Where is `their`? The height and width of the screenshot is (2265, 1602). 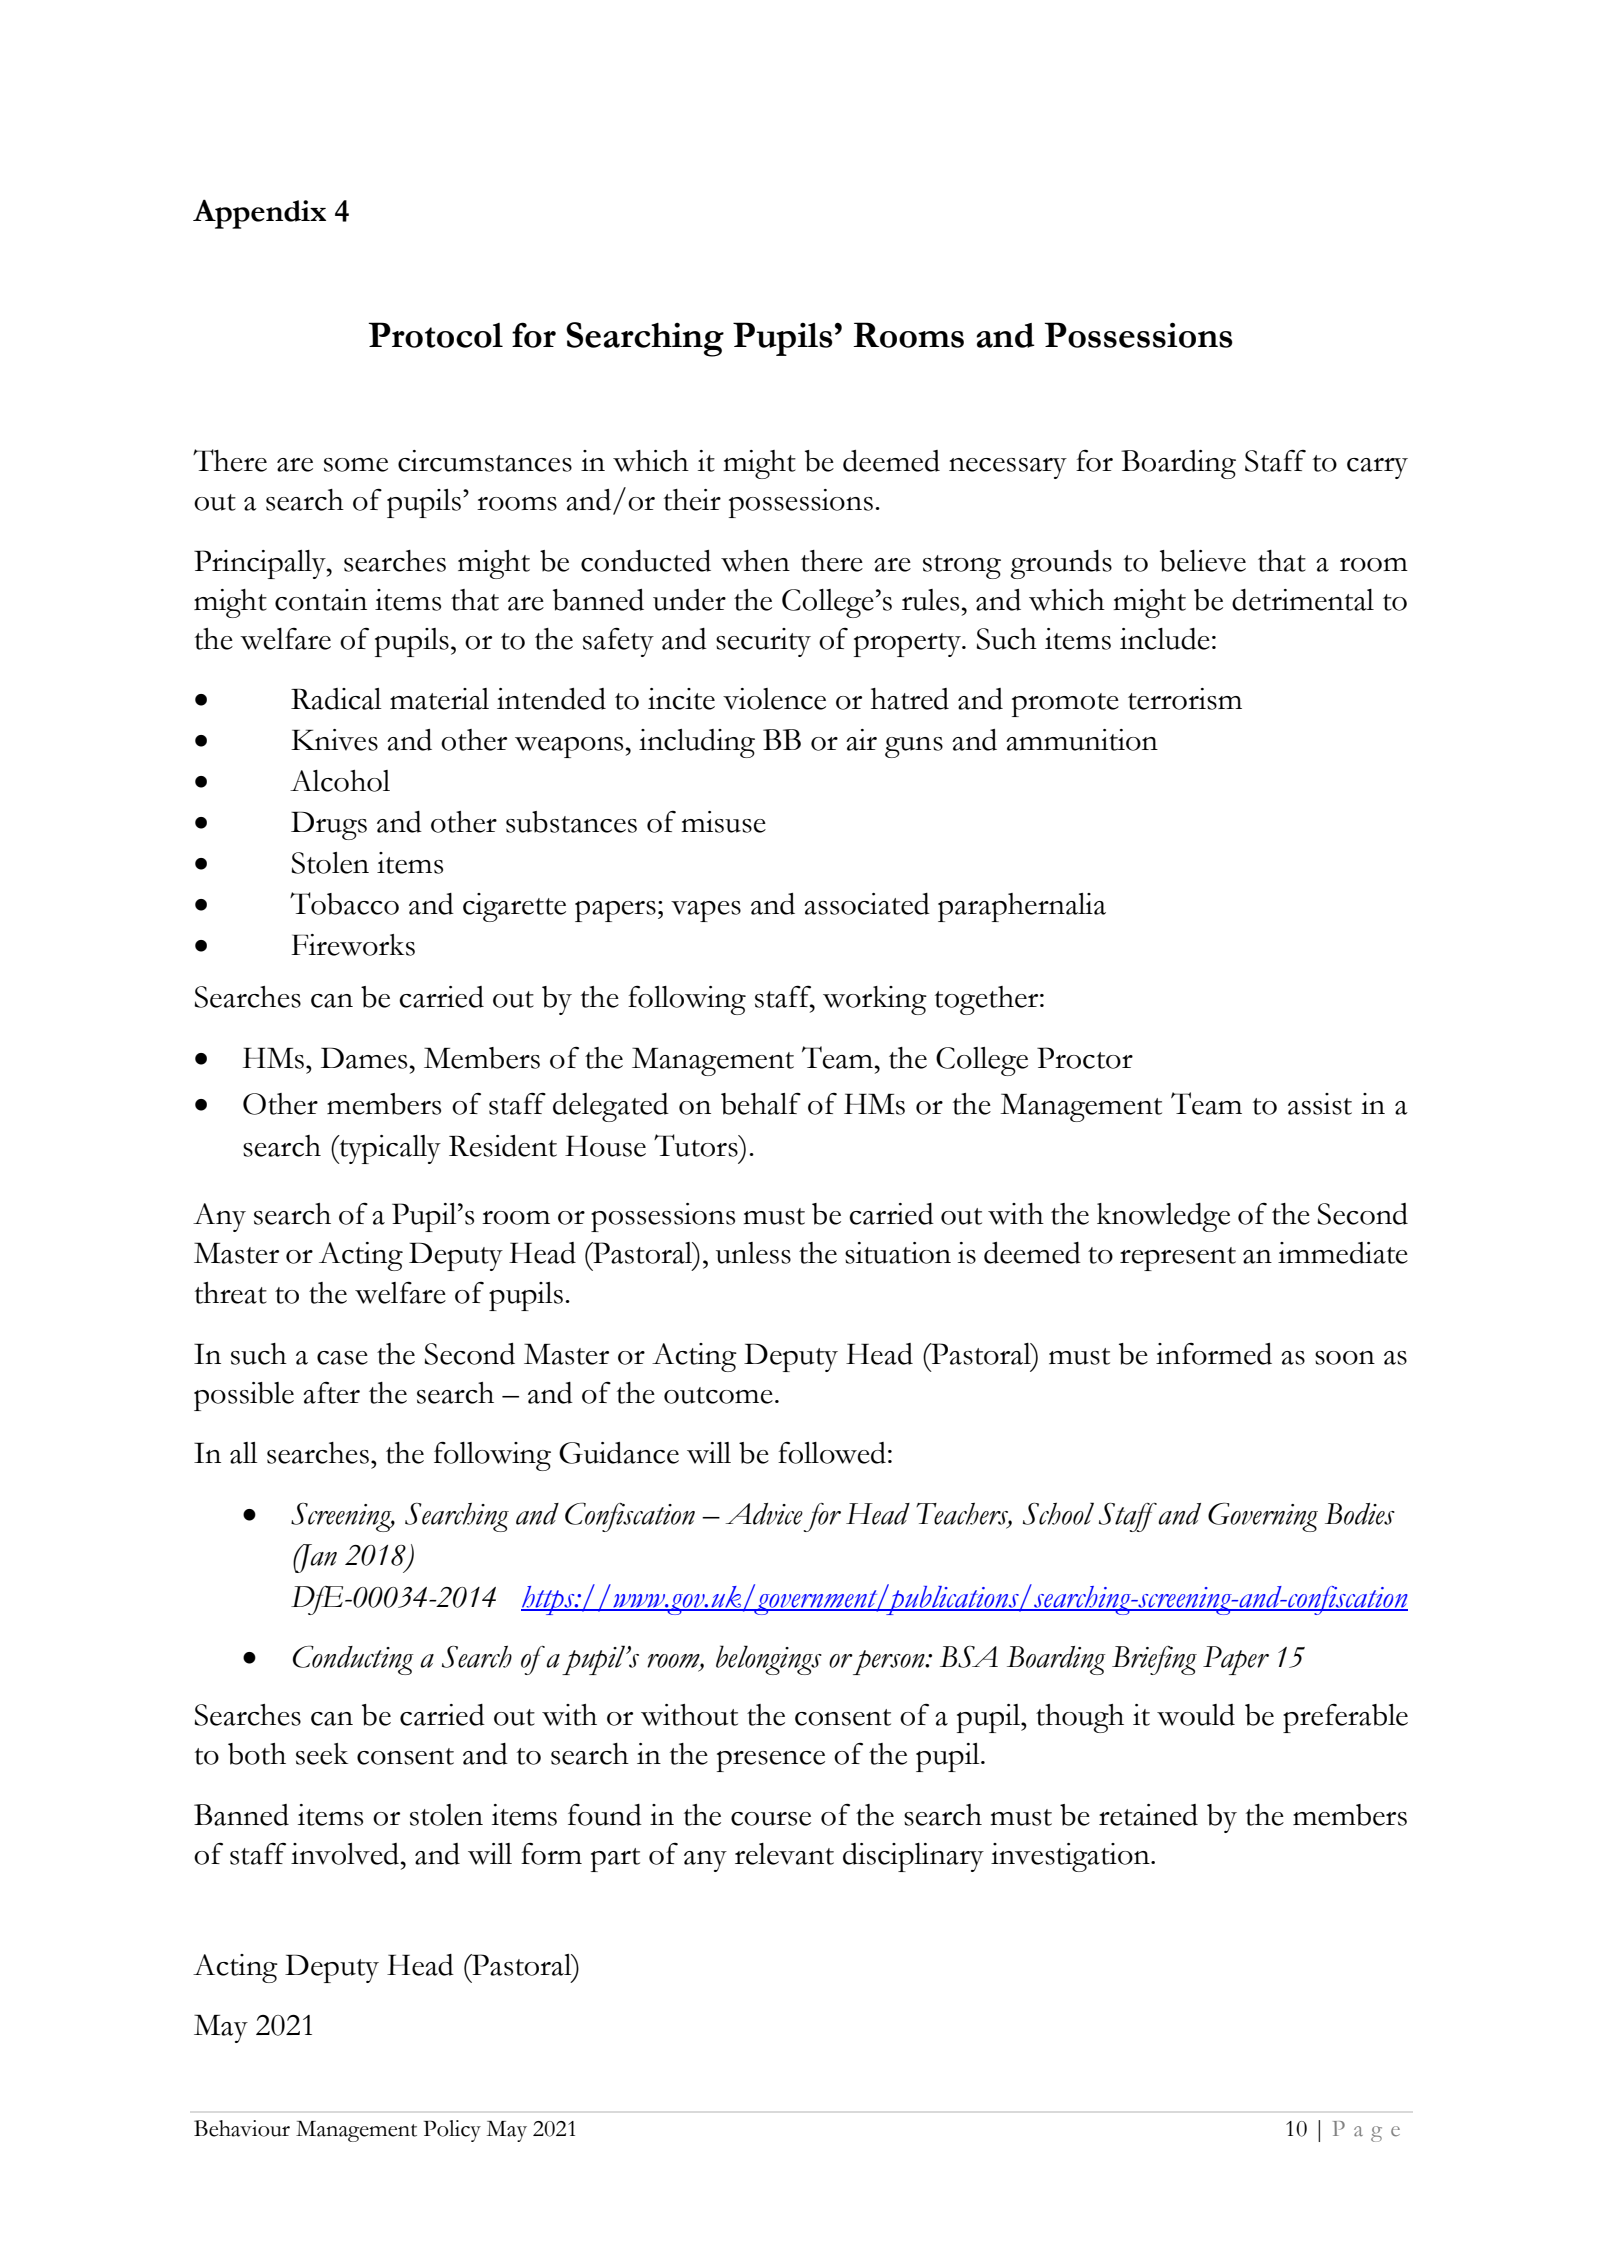 their is located at coordinates (692, 500).
